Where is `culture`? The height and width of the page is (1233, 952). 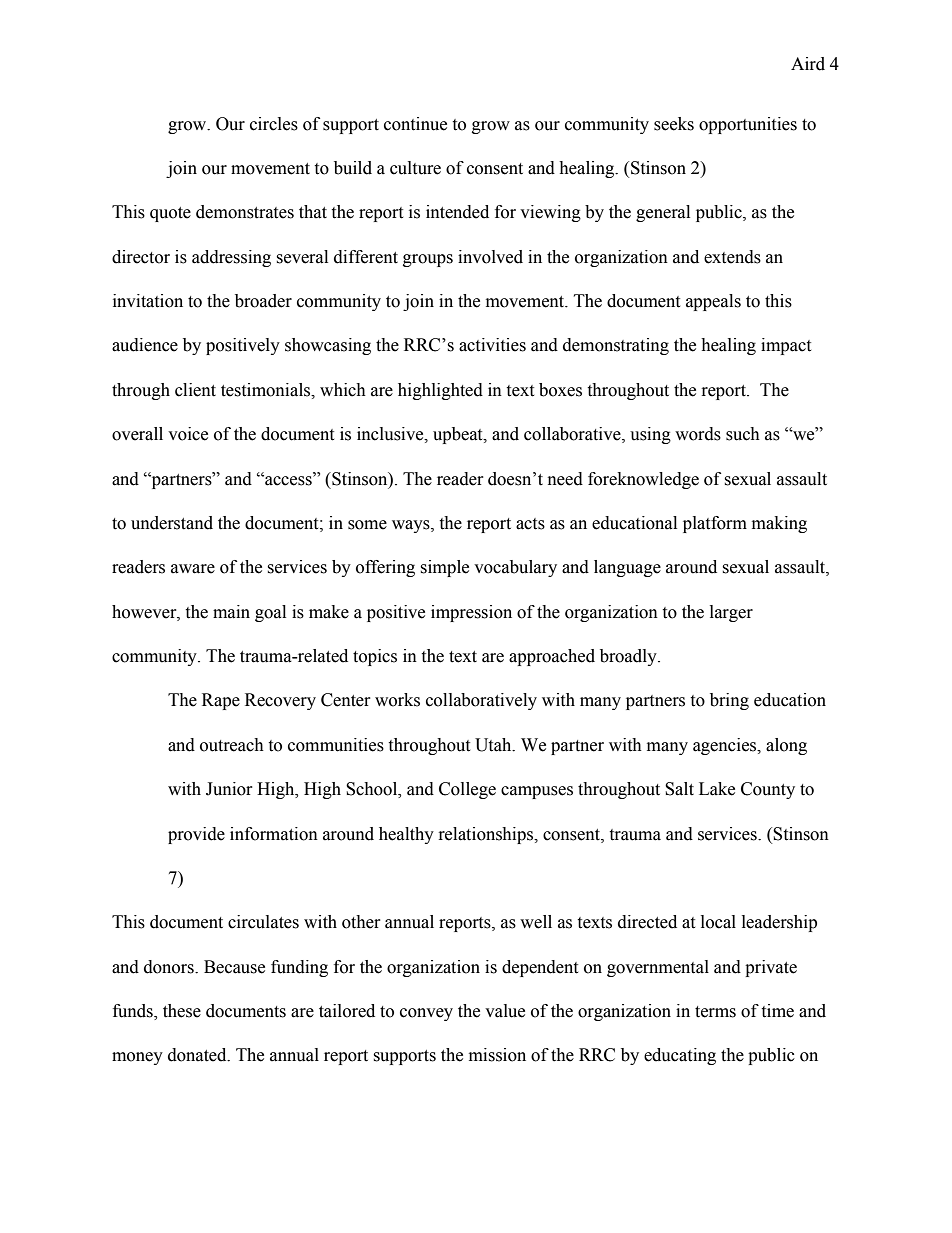
culture is located at coordinates (415, 168).
